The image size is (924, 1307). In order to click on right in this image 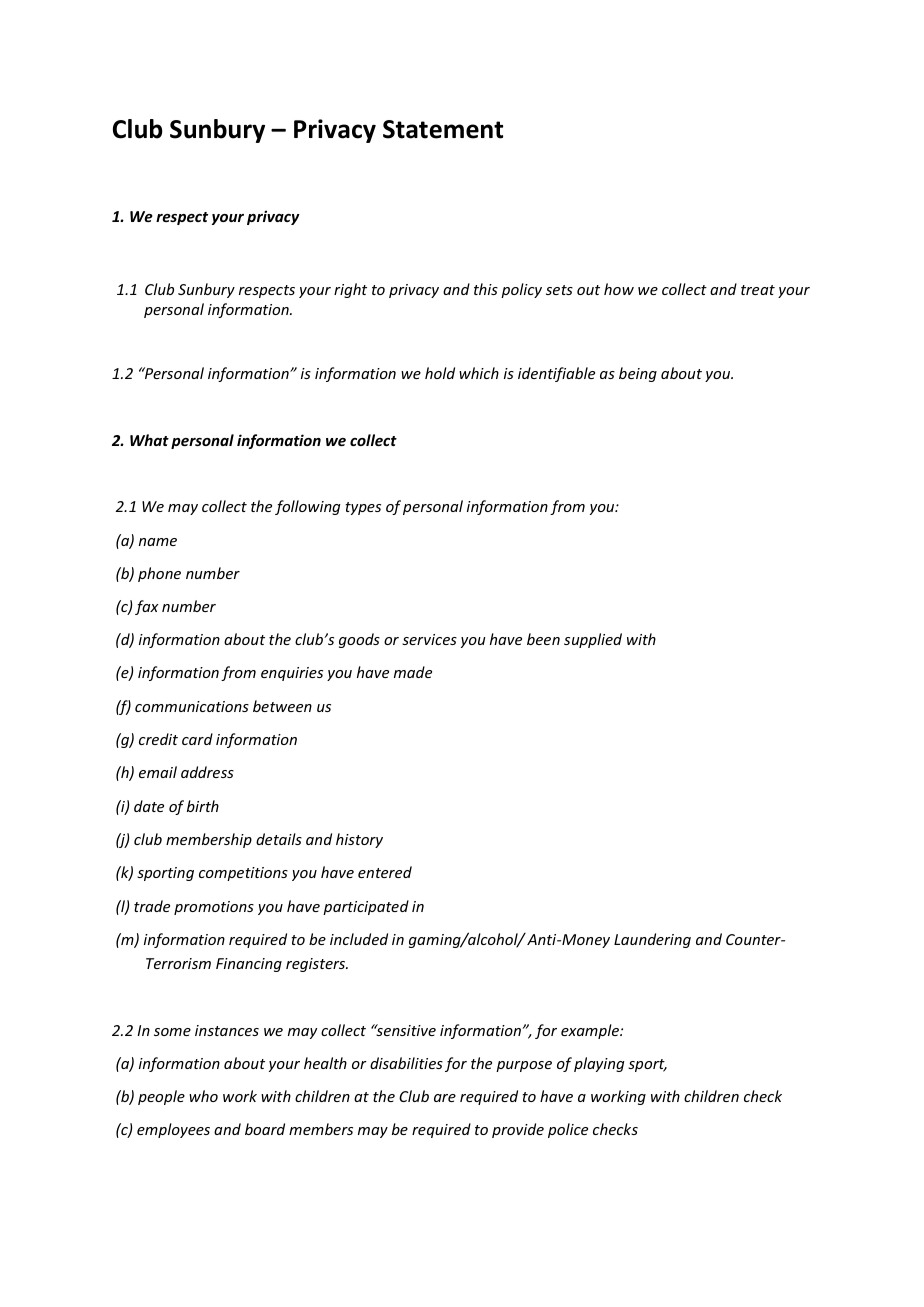, I will do `click(350, 290)`.
